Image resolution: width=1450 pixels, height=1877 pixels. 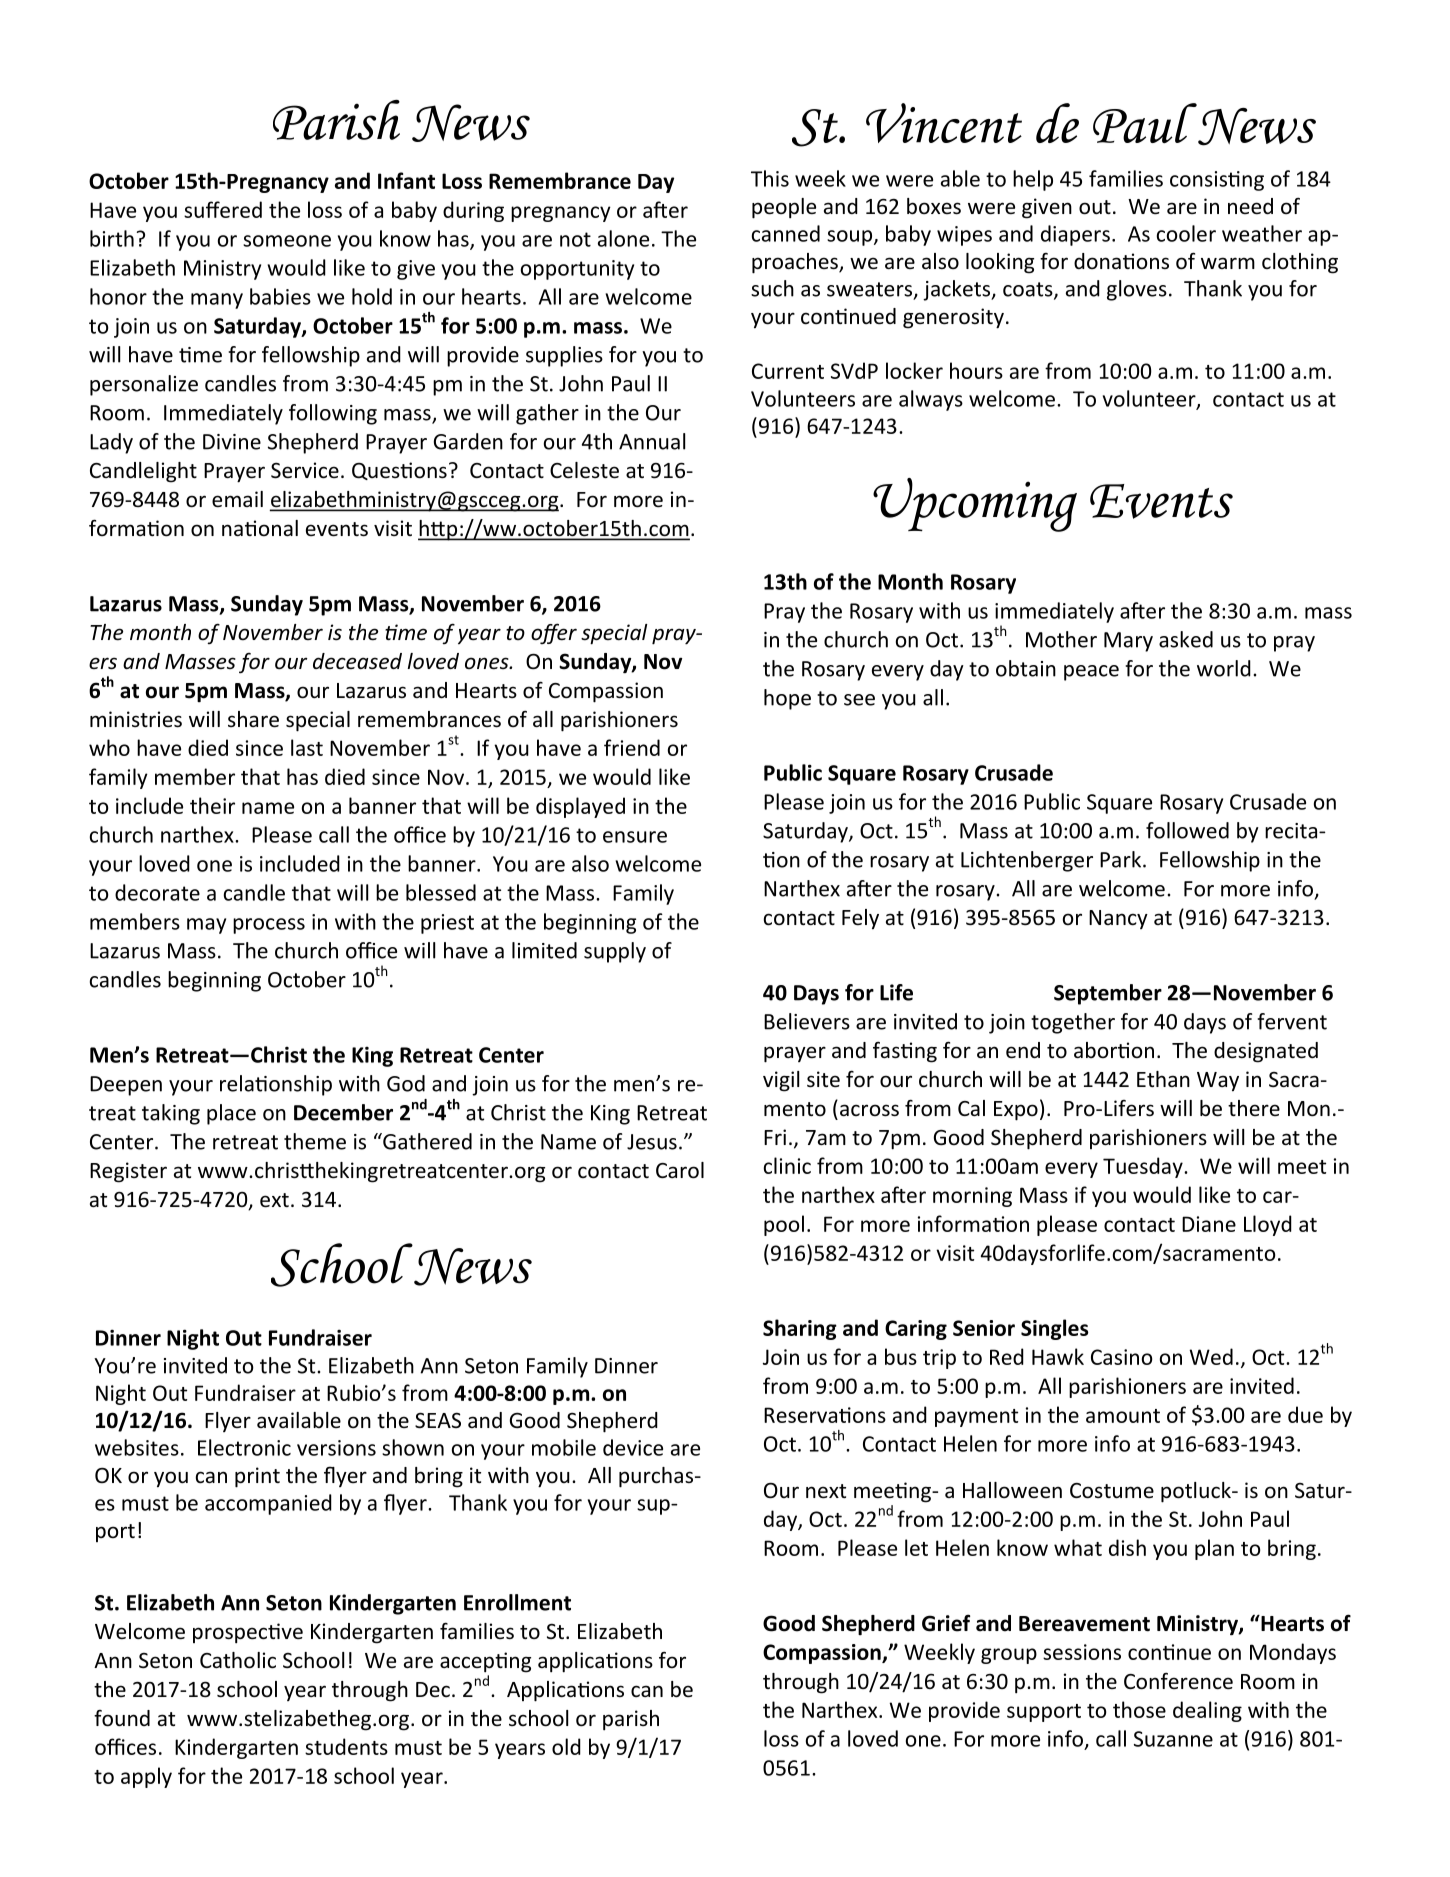 What do you see at coordinates (269, 926) in the screenshot?
I see `process` at bounding box center [269, 926].
